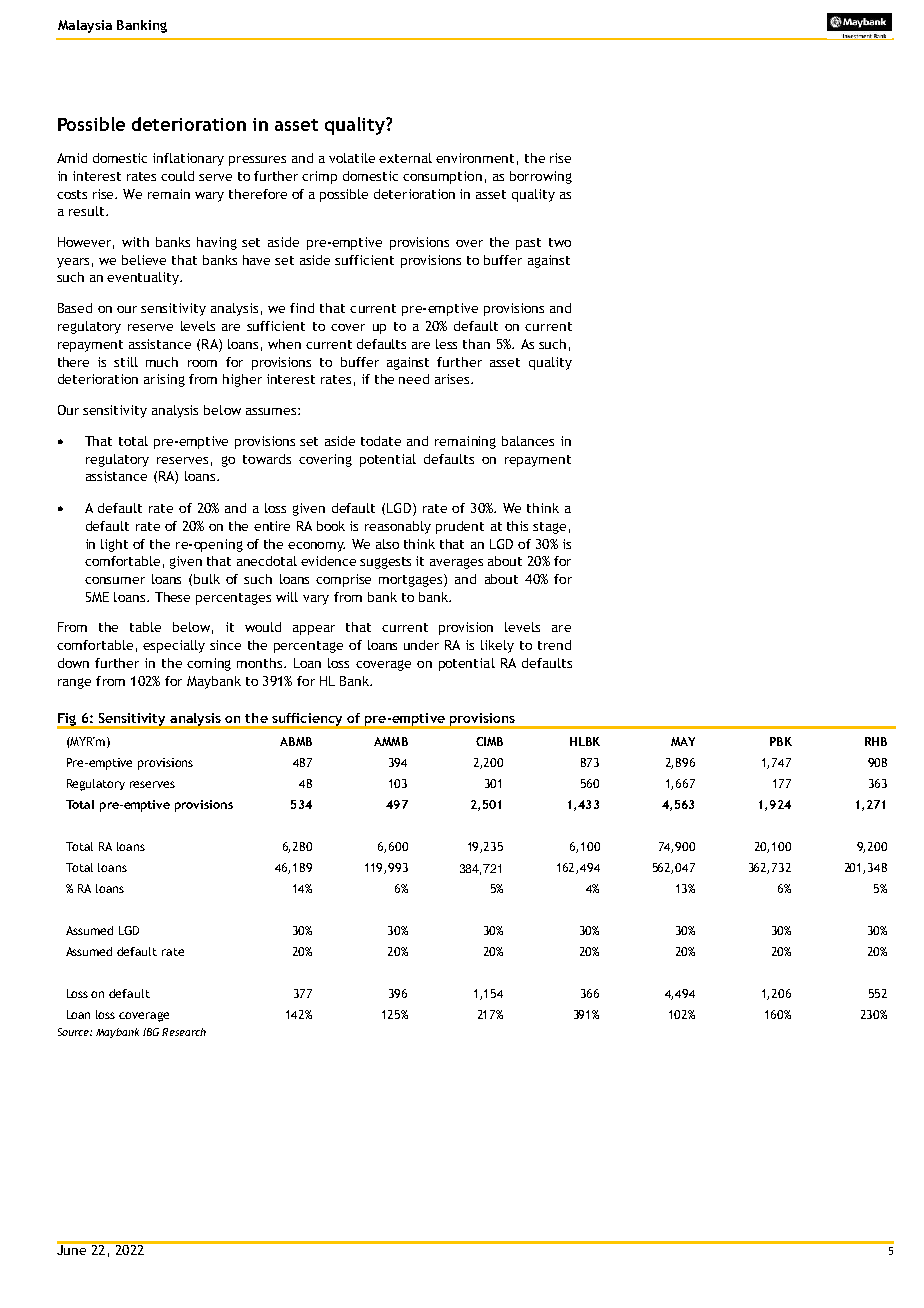 This document has width=924, height=1308. What do you see at coordinates (489, 741) in the document?
I see `CIMB` at bounding box center [489, 741].
